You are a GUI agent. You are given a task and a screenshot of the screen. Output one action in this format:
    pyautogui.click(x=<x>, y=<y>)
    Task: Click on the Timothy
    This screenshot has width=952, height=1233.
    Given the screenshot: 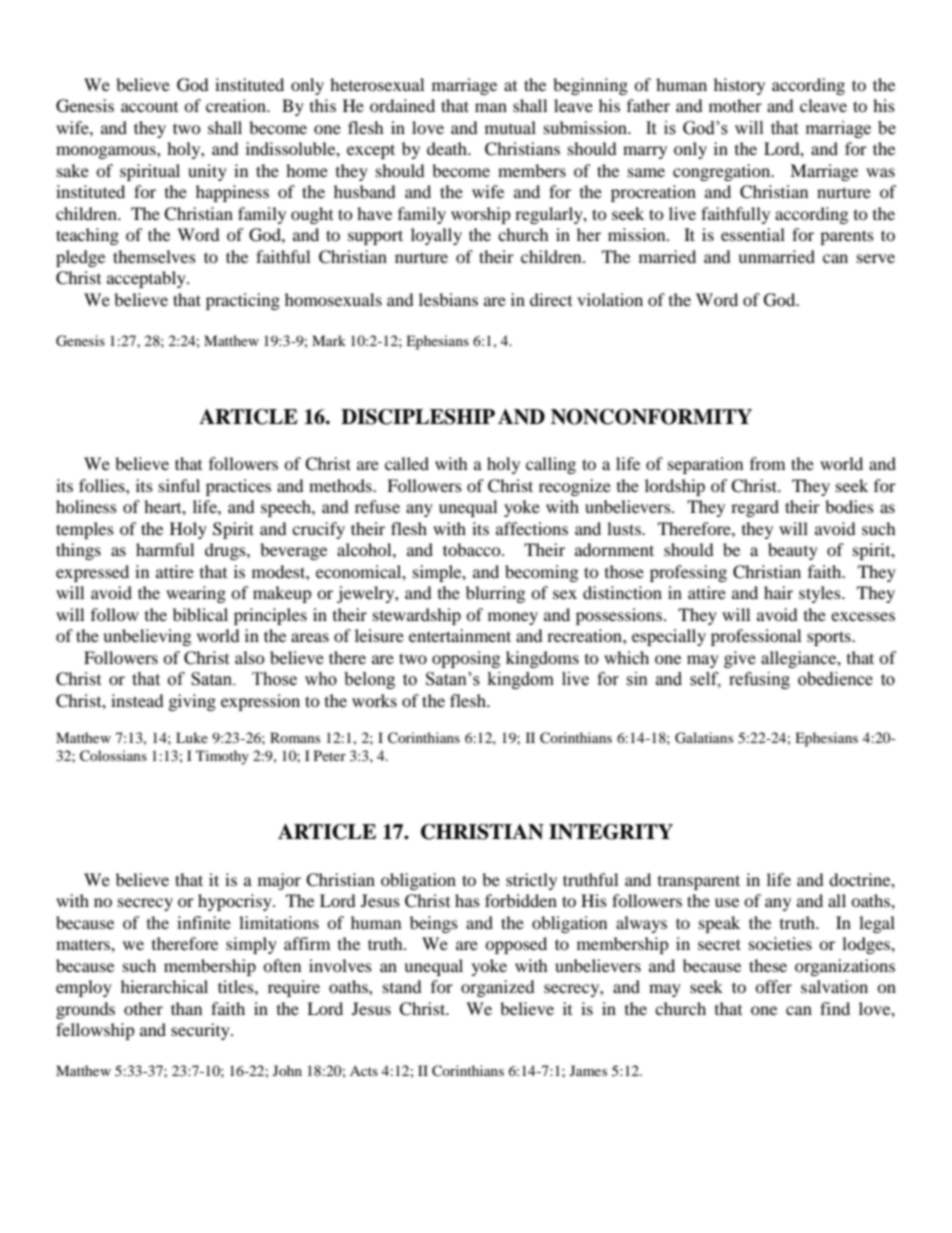 What is the action you would take?
    pyautogui.click(x=222, y=757)
